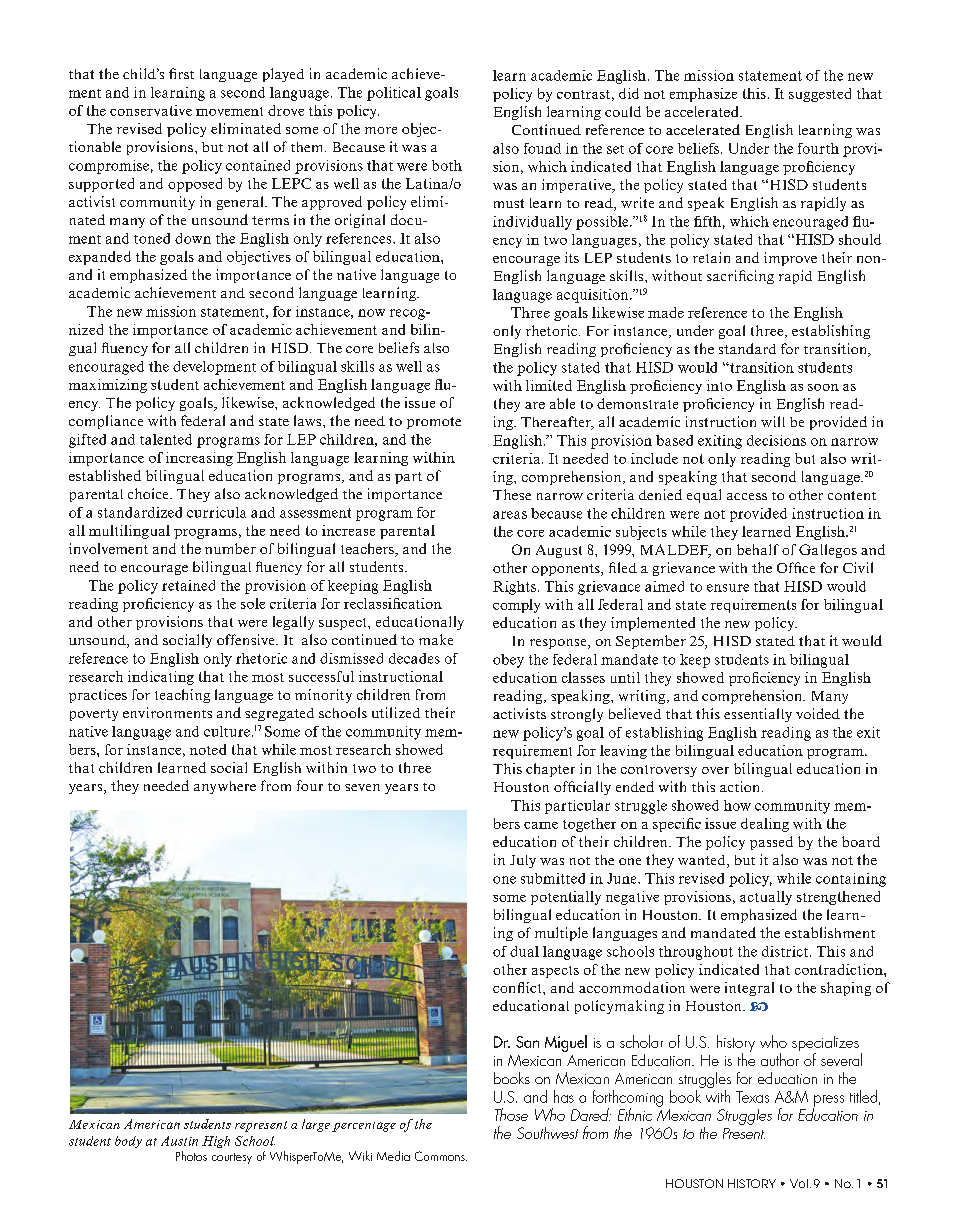 This page has width=958, height=1232. I want to click on Austin, so click(179, 1141).
